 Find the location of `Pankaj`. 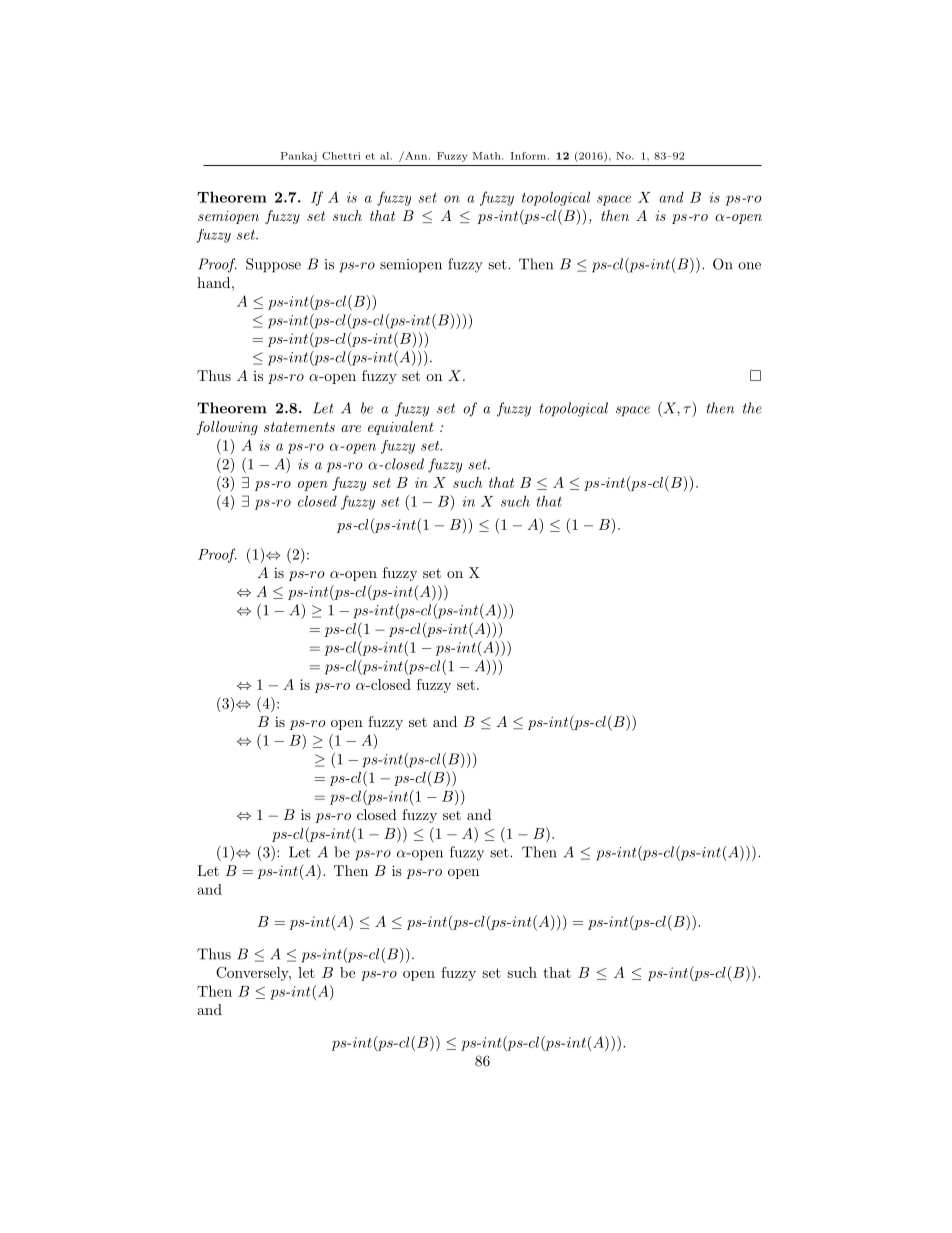

Pankaj is located at coordinates (299, 157).
